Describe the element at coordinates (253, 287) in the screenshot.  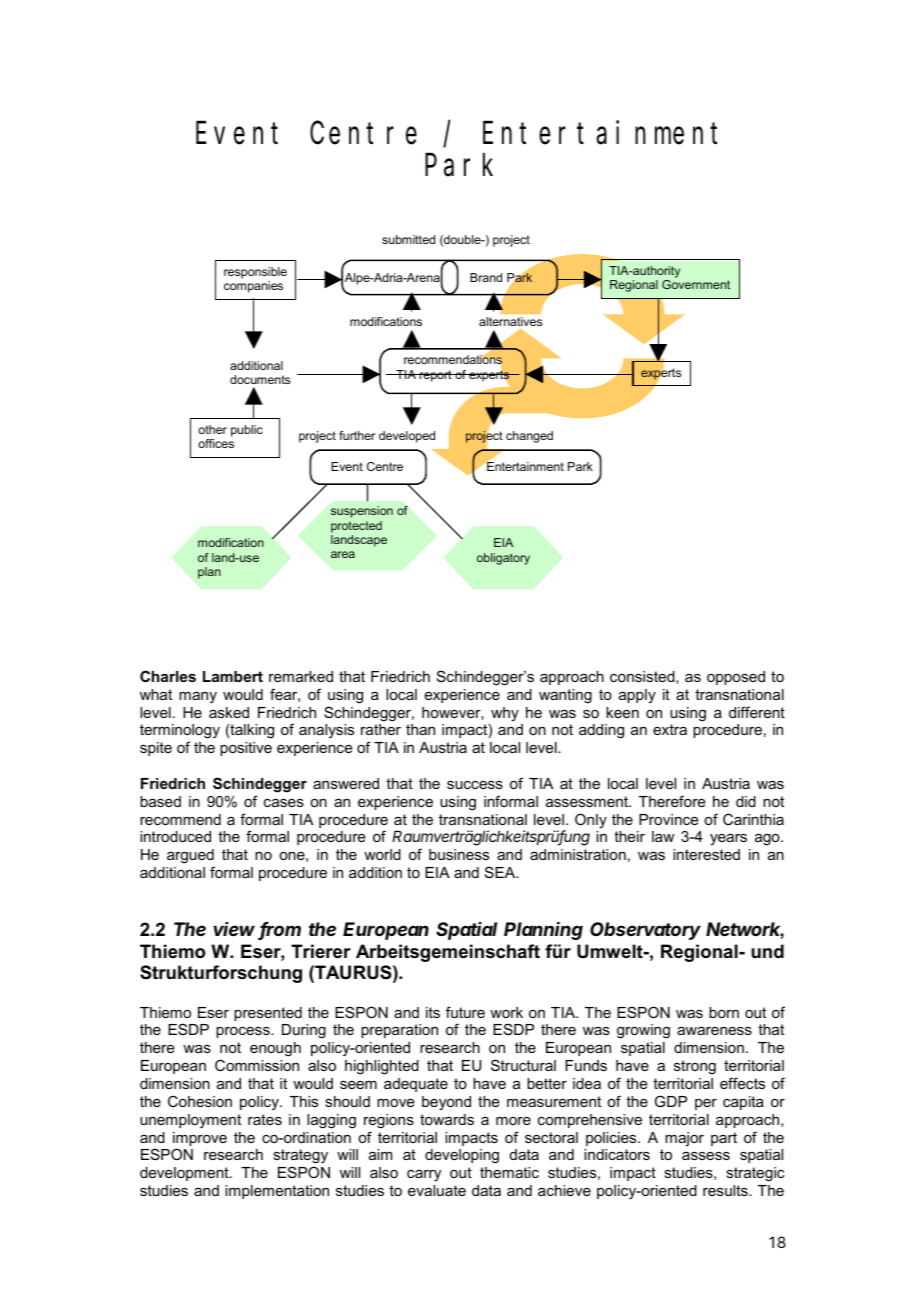
I see `companies` at that location.
